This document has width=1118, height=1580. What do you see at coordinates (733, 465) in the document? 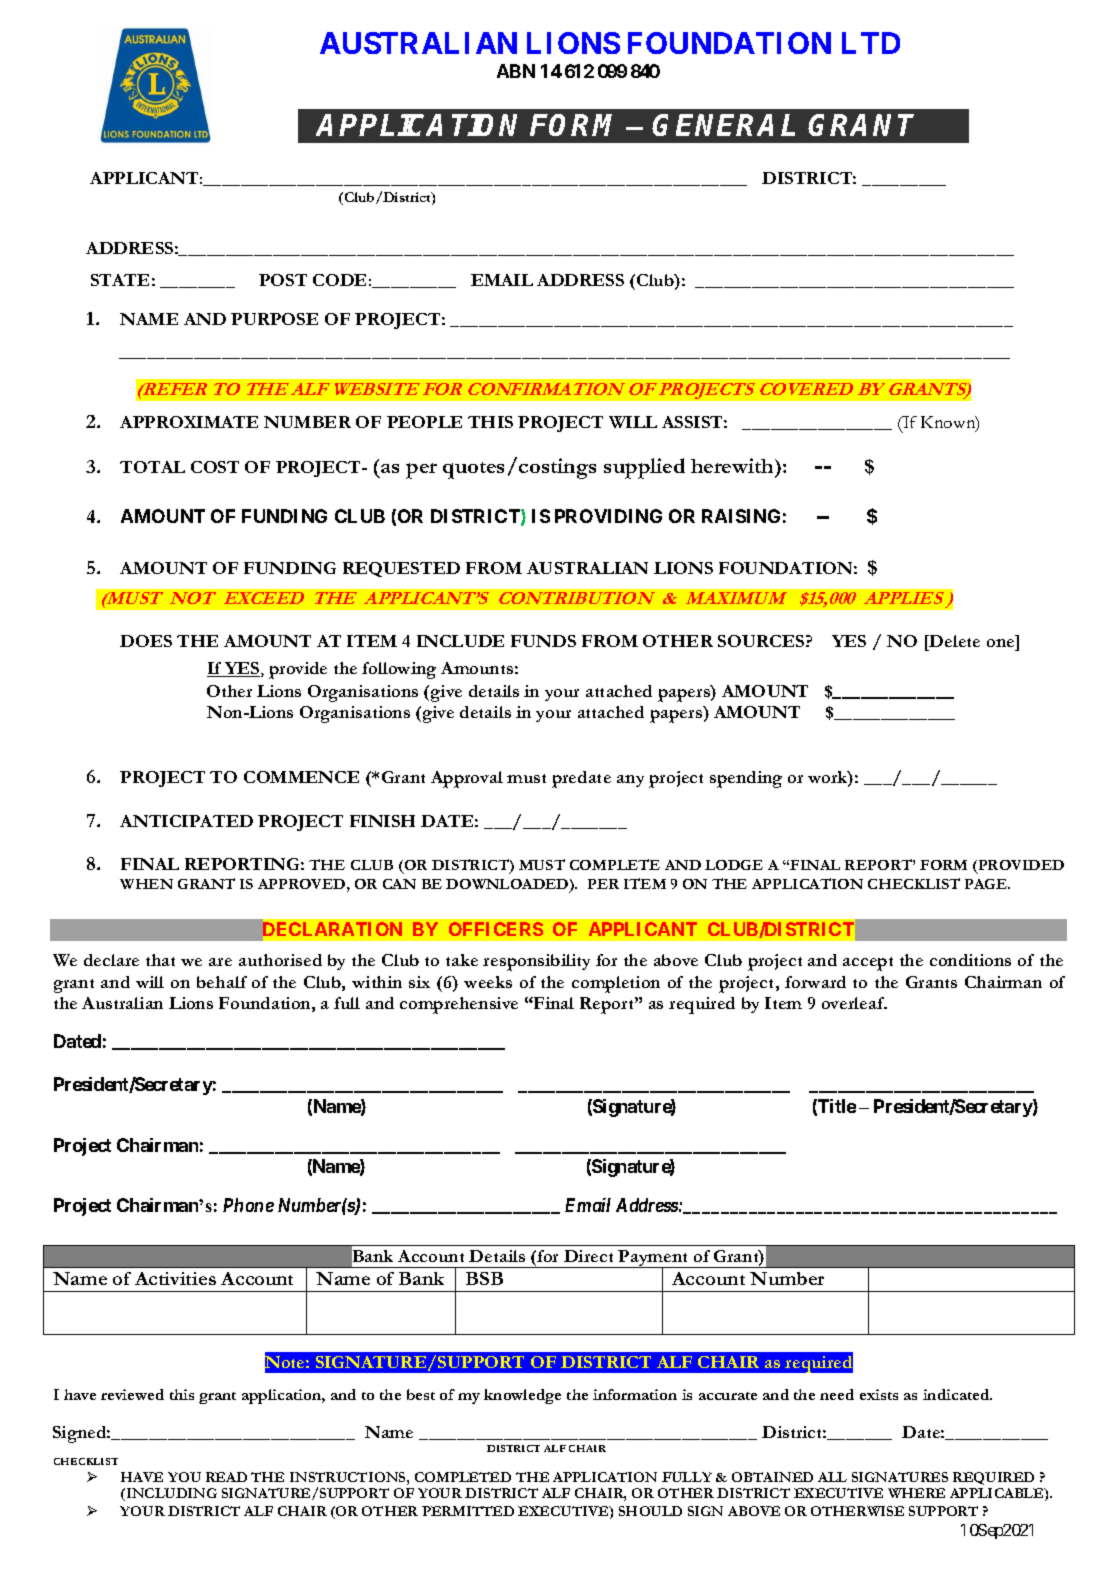
I see `herewith` at bounding box center [733, 465].
